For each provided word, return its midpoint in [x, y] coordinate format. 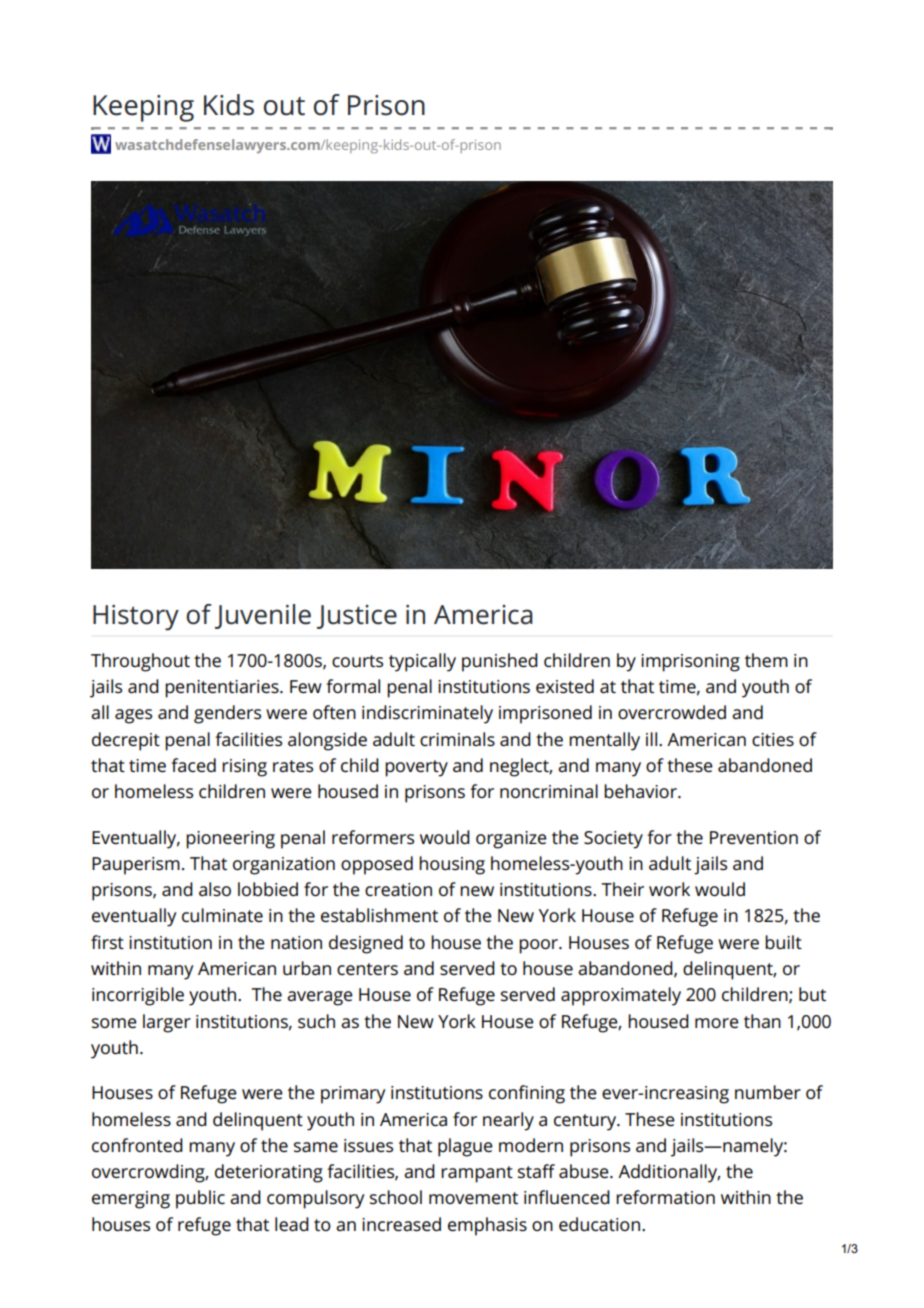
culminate [222, 915]
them [766, 660]
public [200, 1199]
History [136, 618]
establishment [379, 915]
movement [473, 1198]
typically [422, 662]
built [783, 942]
